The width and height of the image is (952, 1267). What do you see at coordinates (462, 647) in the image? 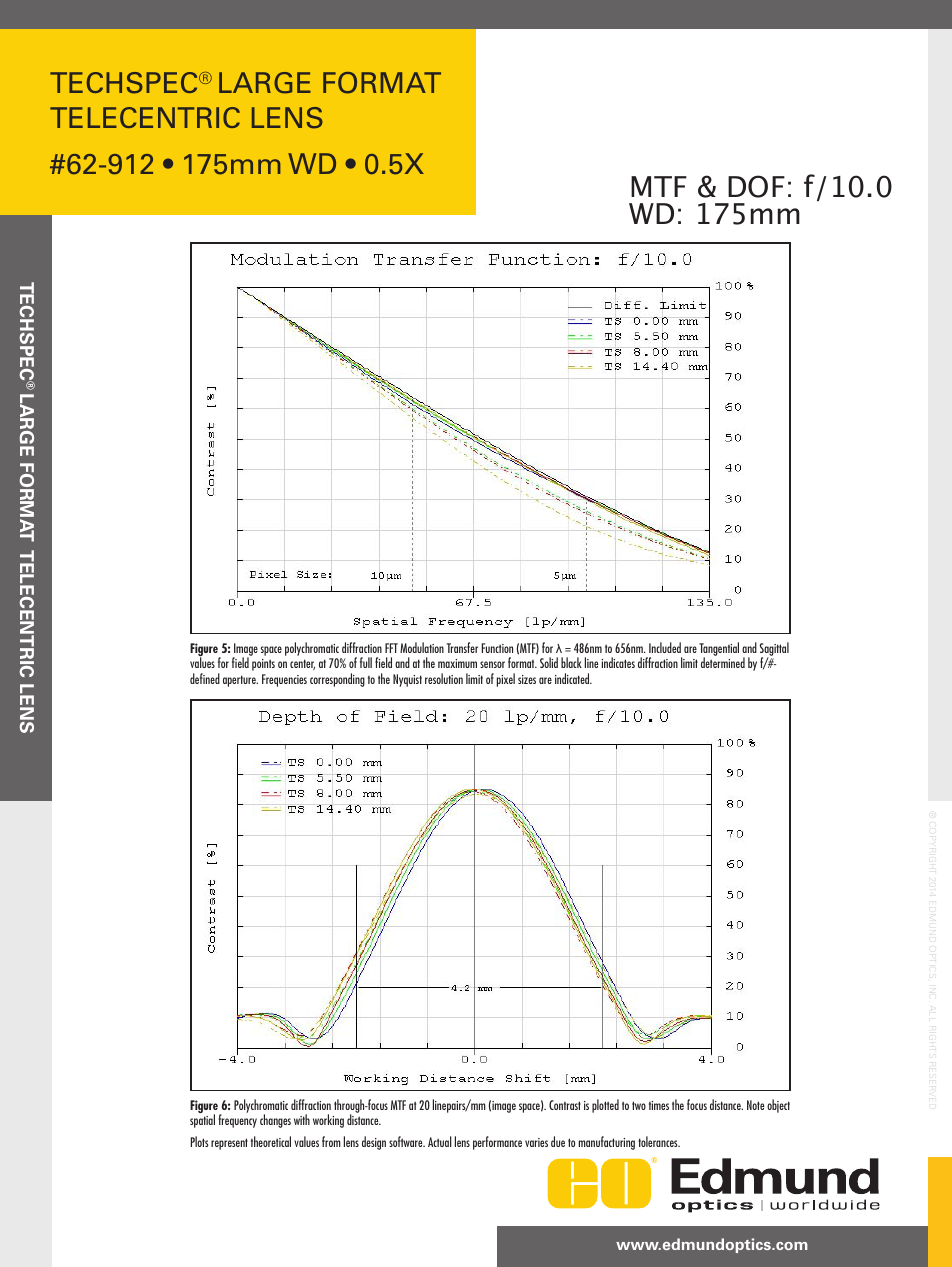
I see `Transfer` at bounding box center [462, 647].
